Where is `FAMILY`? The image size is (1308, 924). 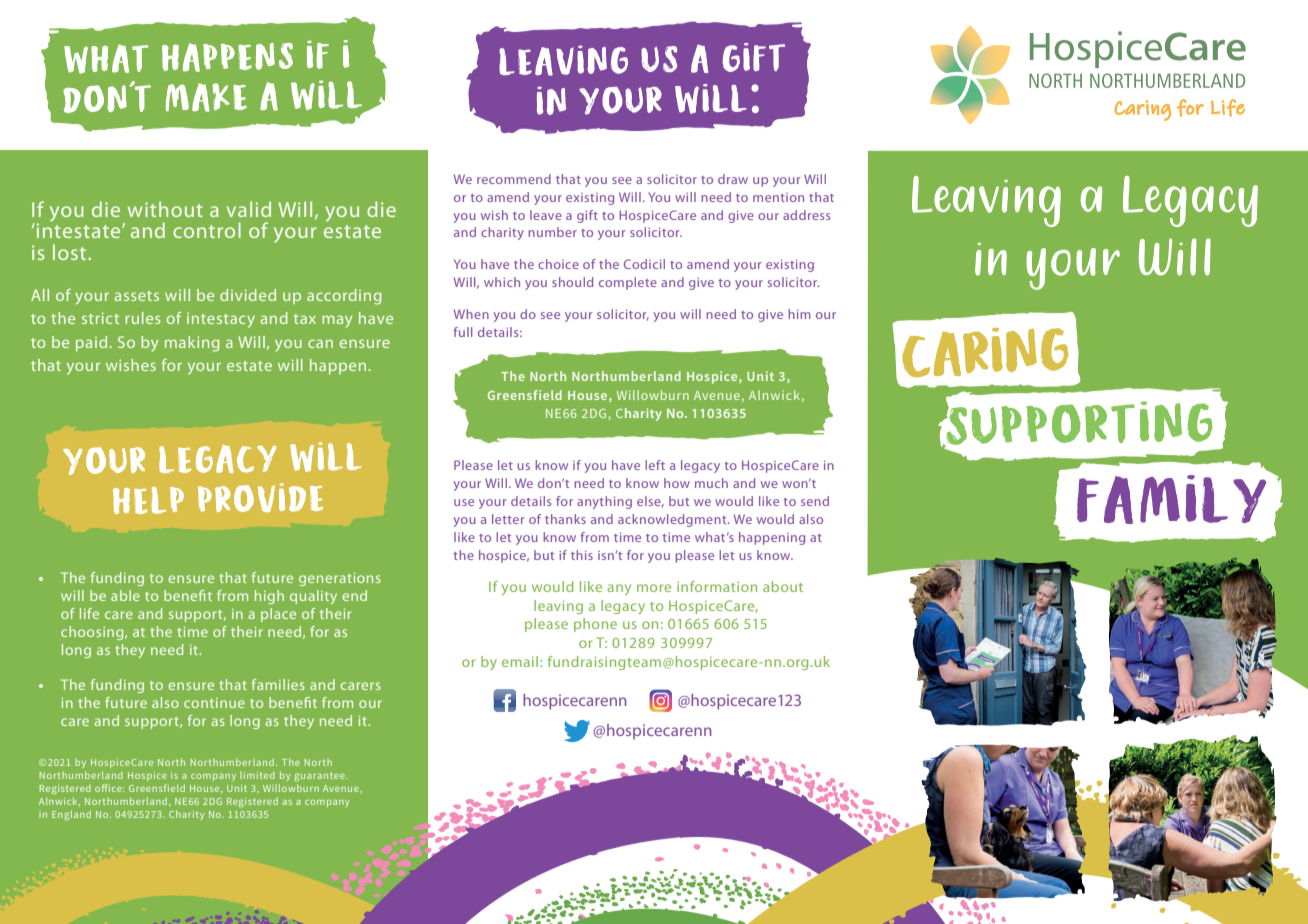 FAMILY is located at coordinates (1171, 499).
